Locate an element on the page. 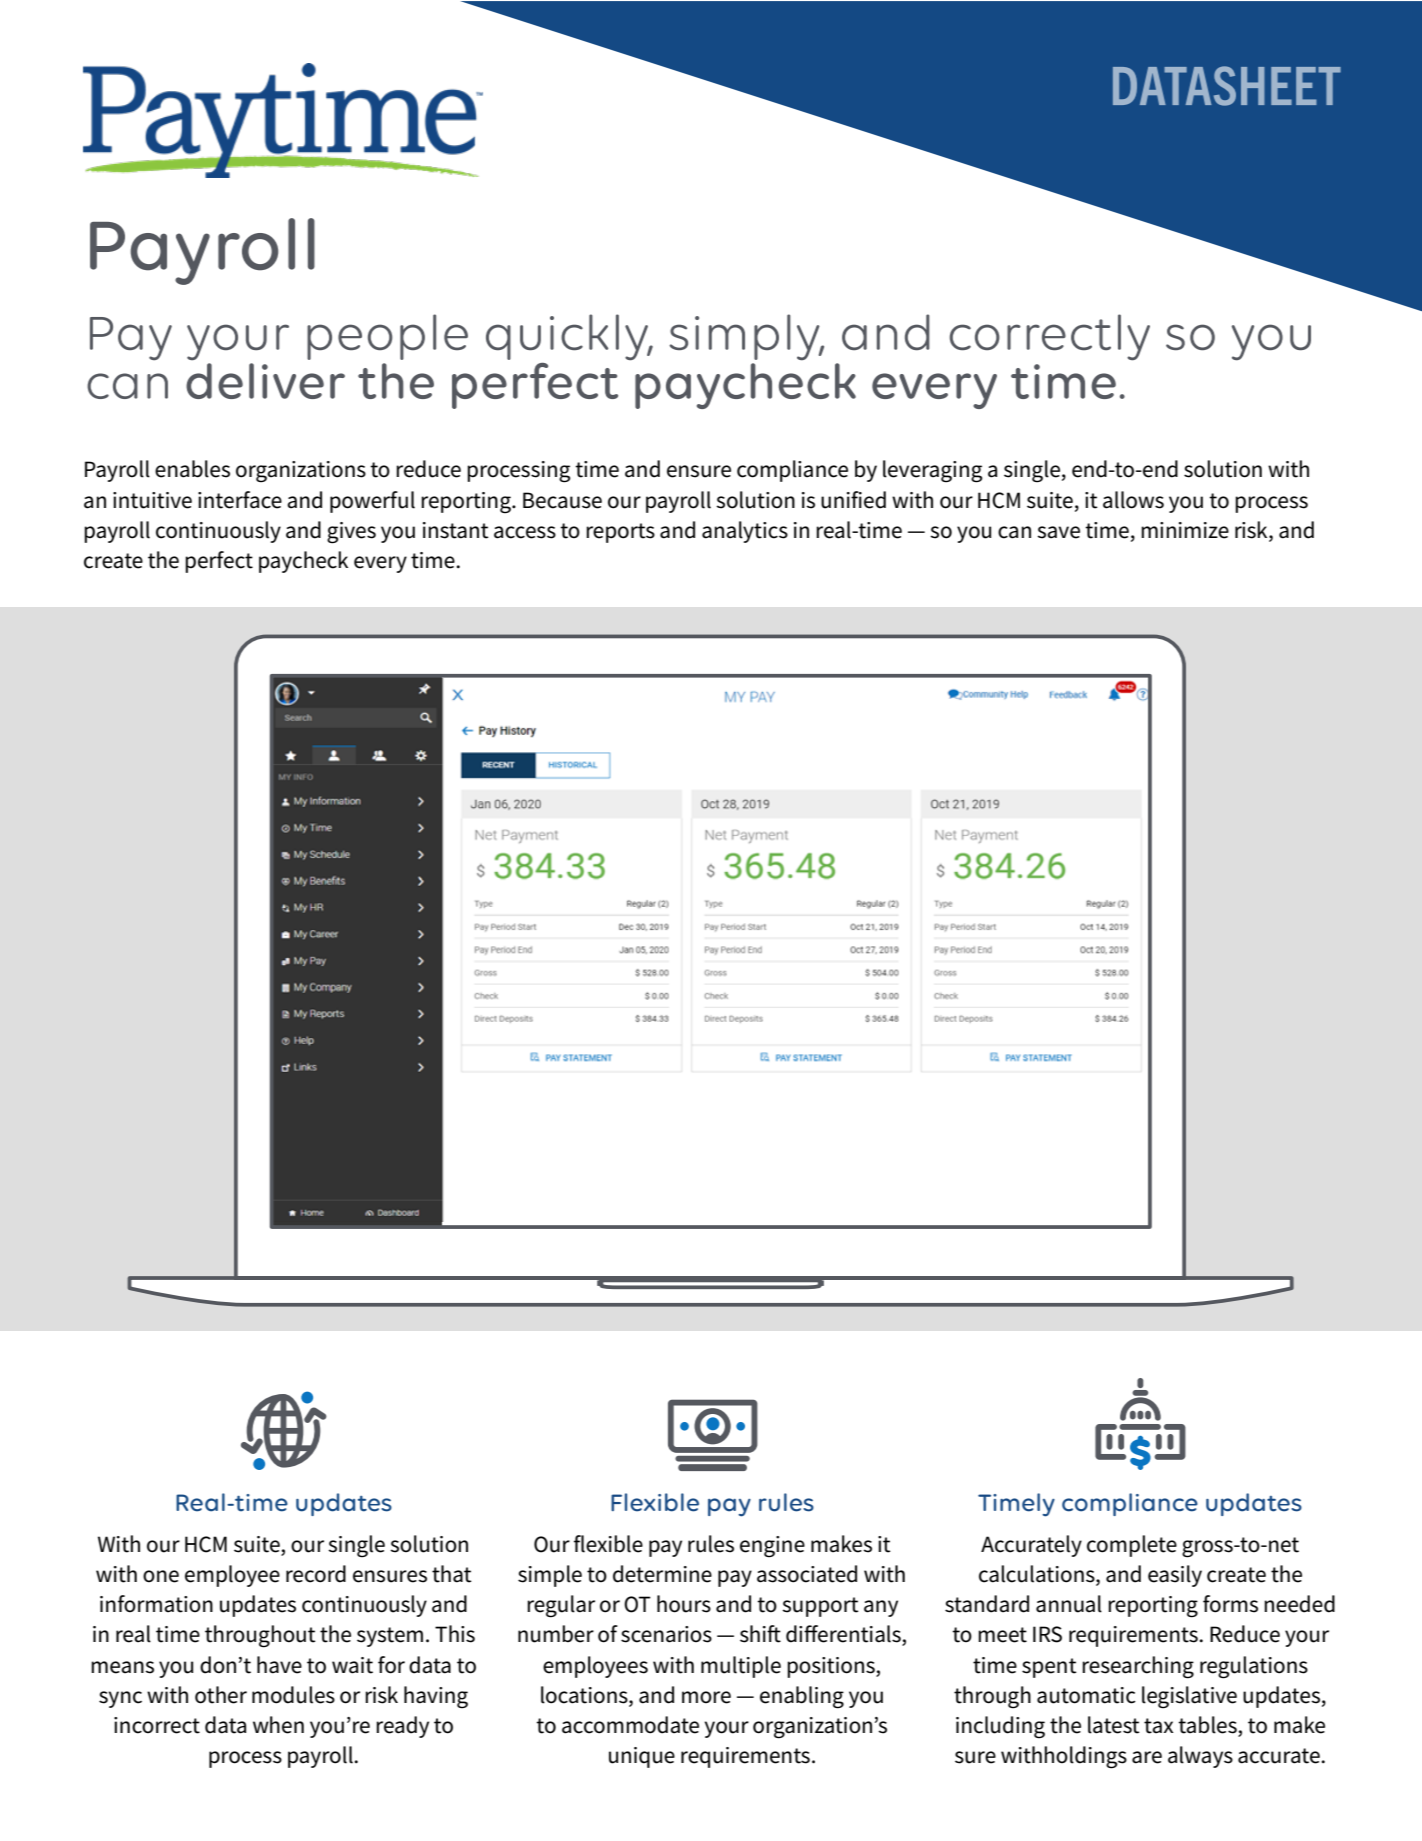  tax is located at coordinates (1159, 1726).
